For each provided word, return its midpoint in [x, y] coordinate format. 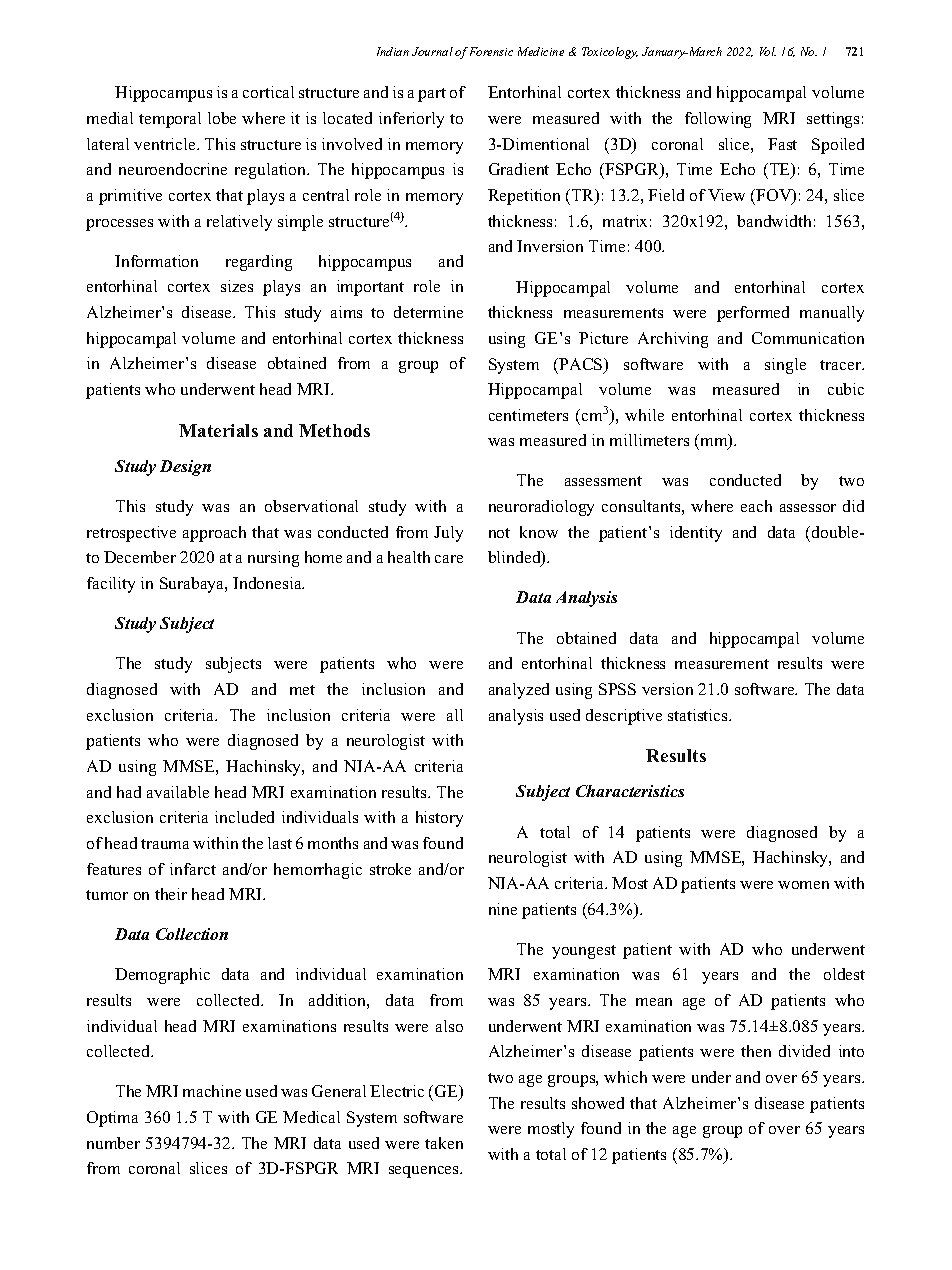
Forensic [491, 51]
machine [212, 1091]
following [718, 120]
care [449, 559]
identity [696, 534]
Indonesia [268, 583]
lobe [222, 118]
